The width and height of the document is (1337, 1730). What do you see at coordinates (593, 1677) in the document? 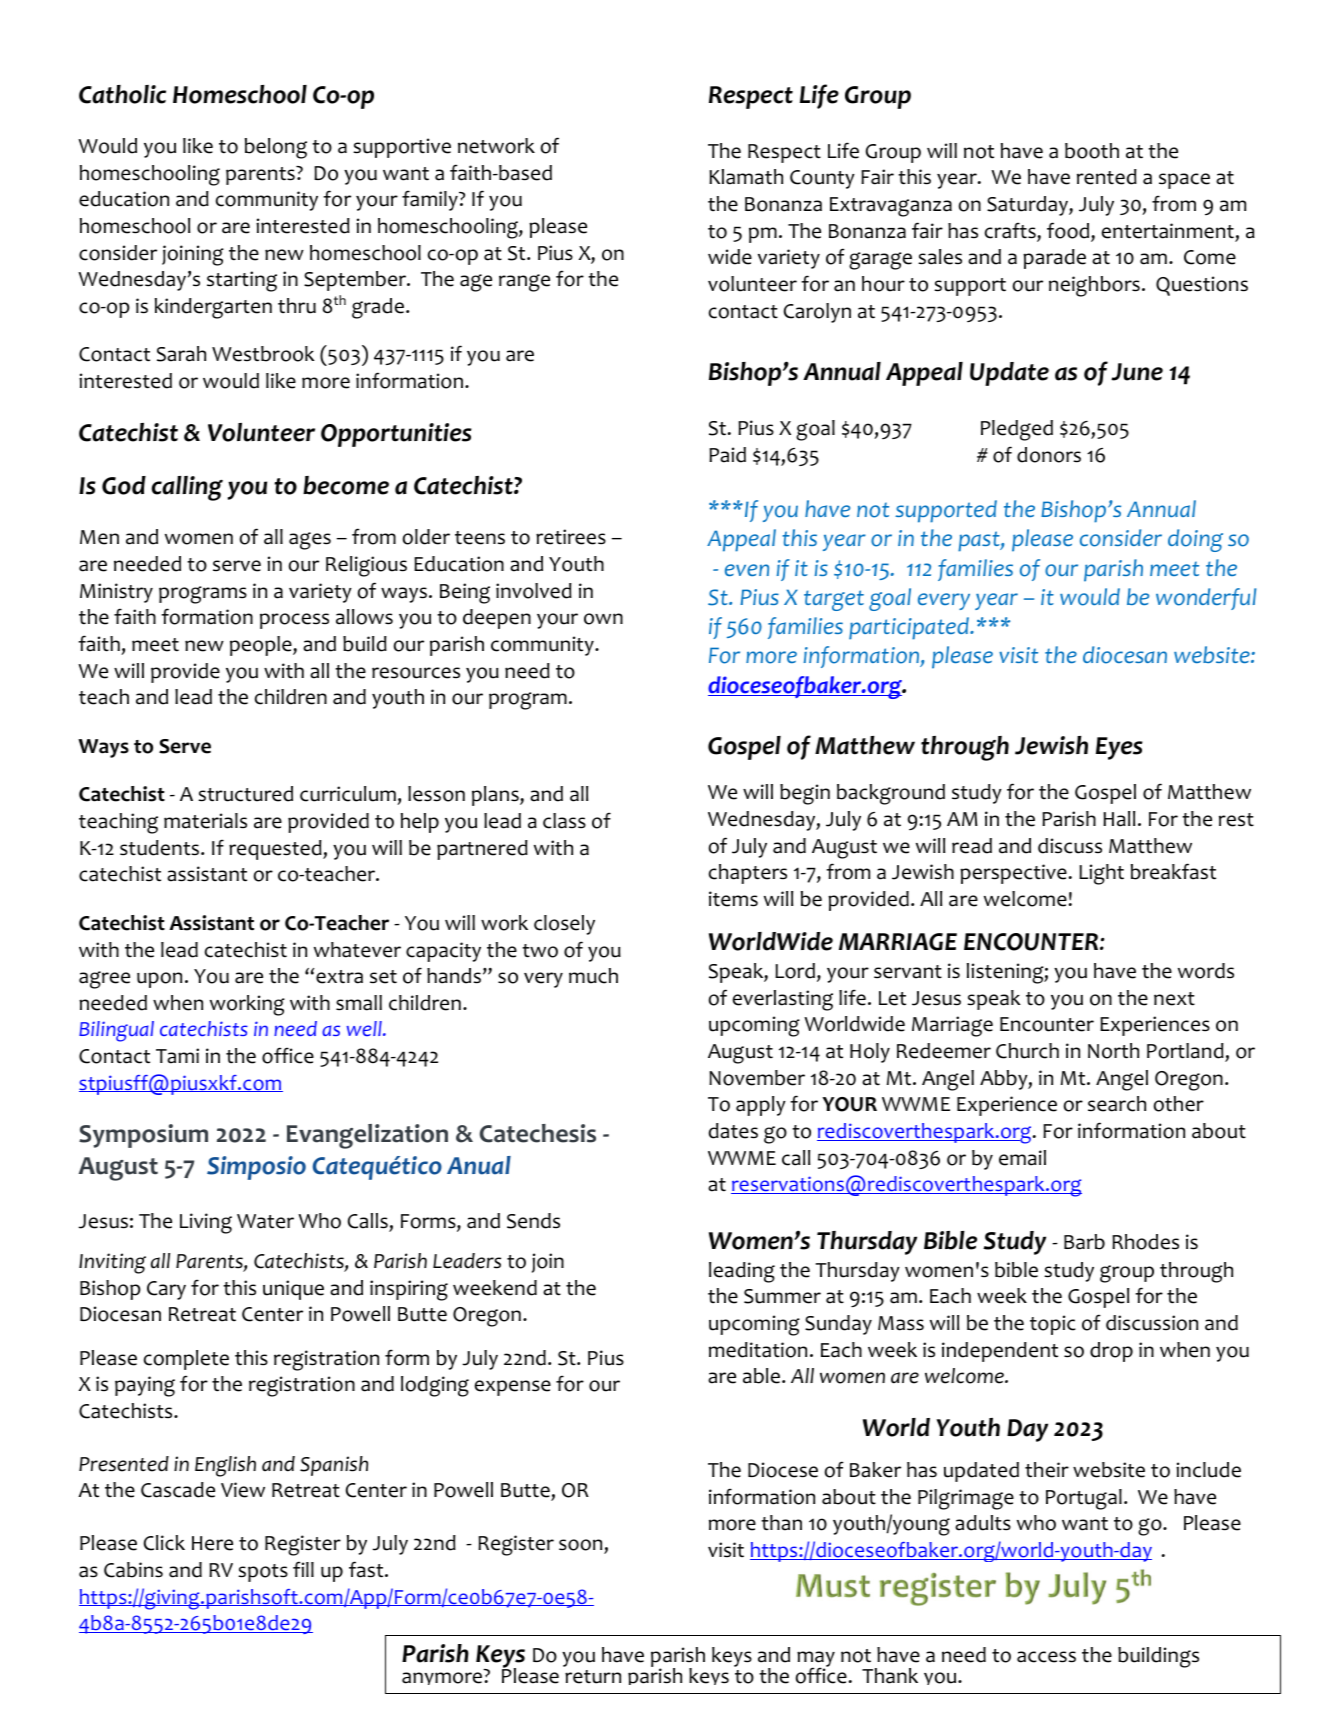
I see `return` at bounding box center [593, 1677].
